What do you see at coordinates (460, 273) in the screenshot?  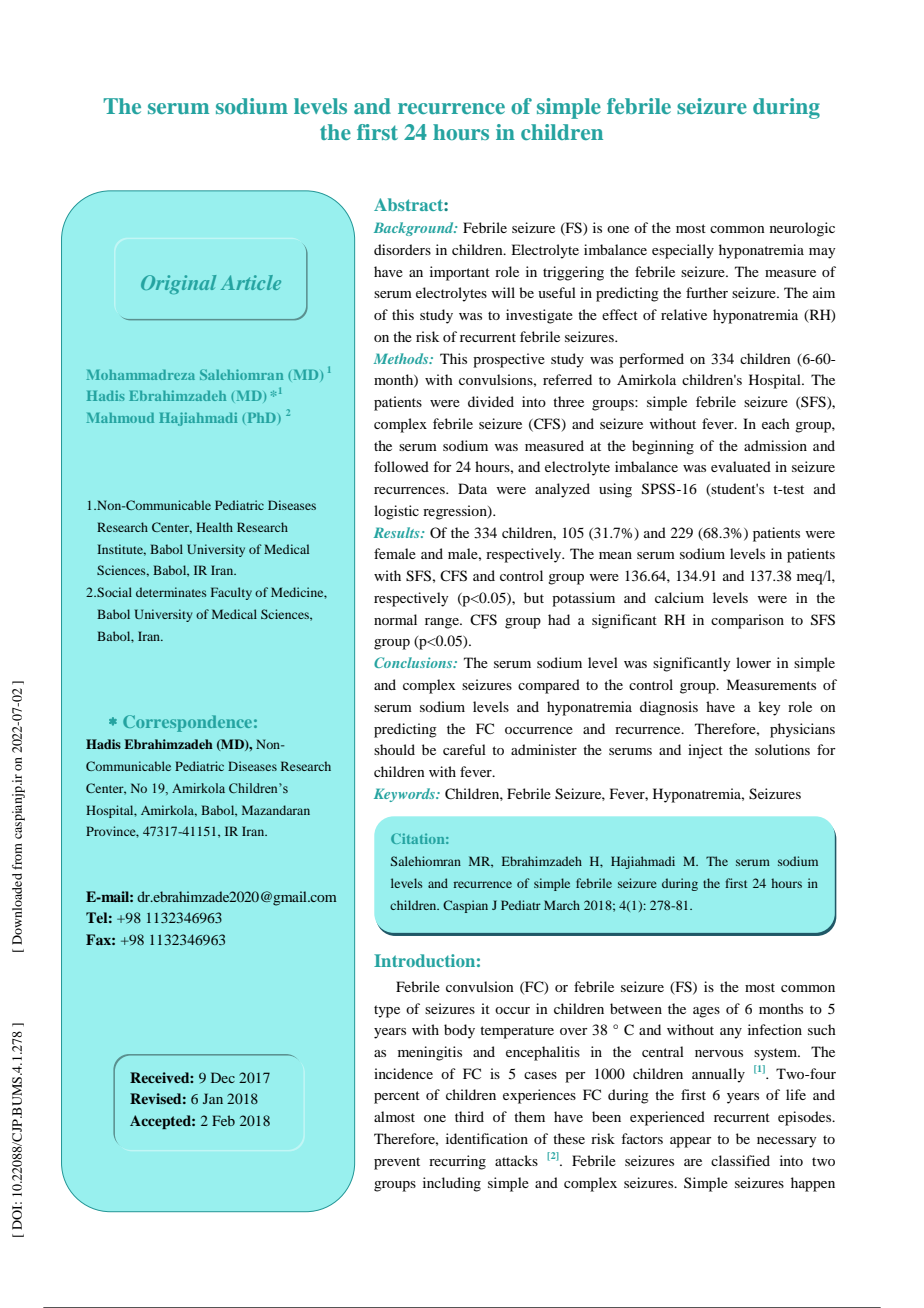 I see `important` at bounding box center [460, 273].
